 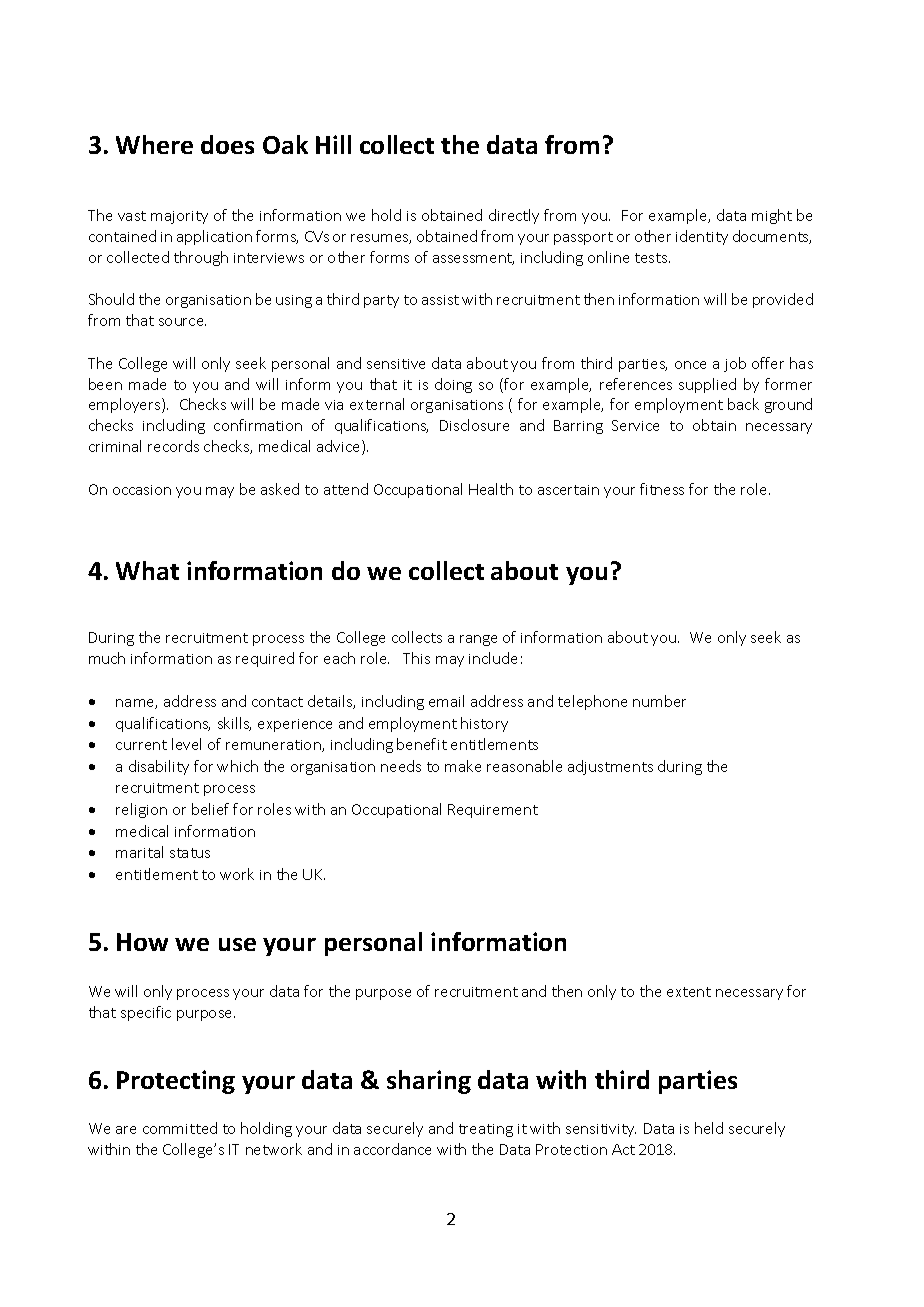 I want to click on treating, so click(x=486, y=1130).
